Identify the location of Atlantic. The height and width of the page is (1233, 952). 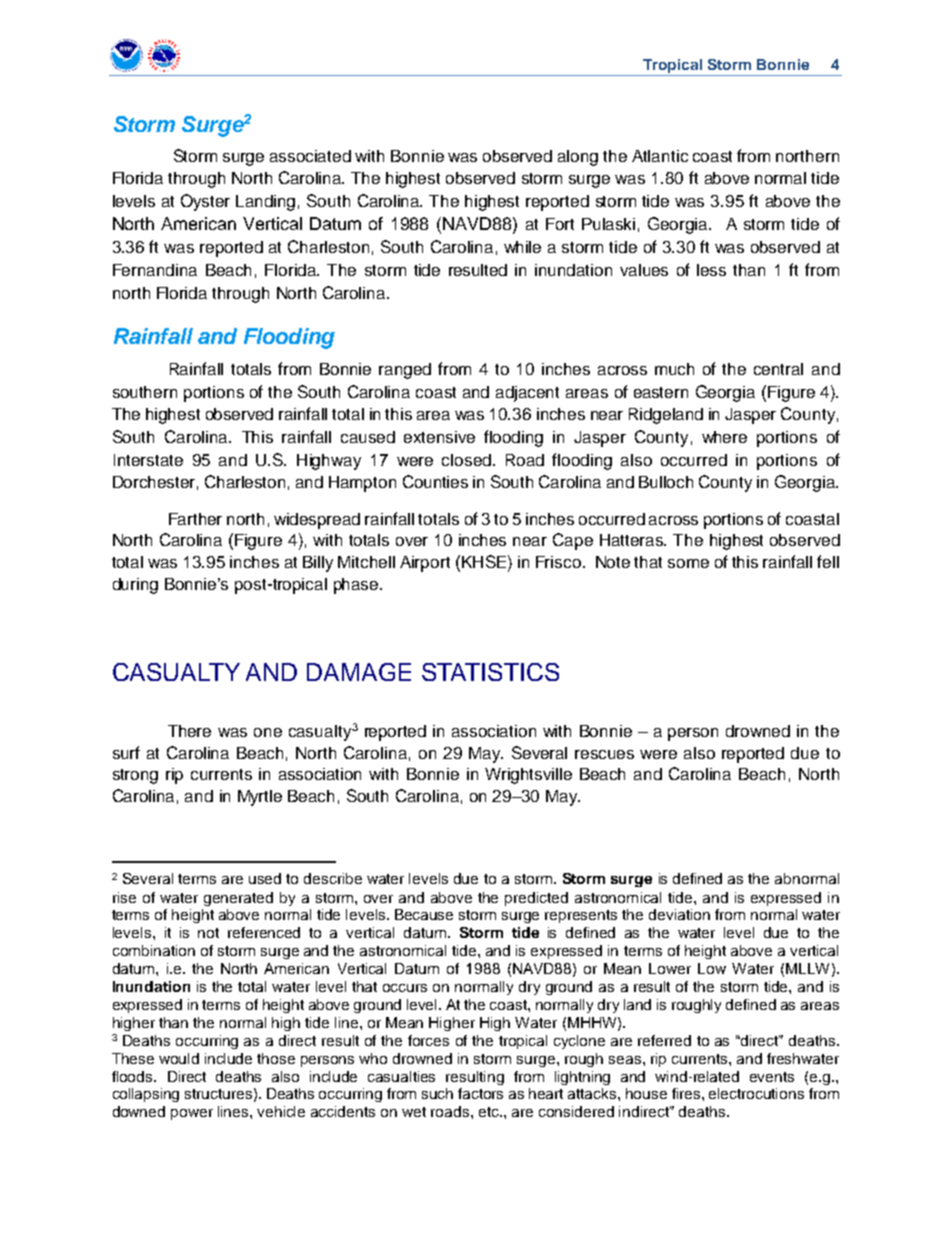
(660, 156).
